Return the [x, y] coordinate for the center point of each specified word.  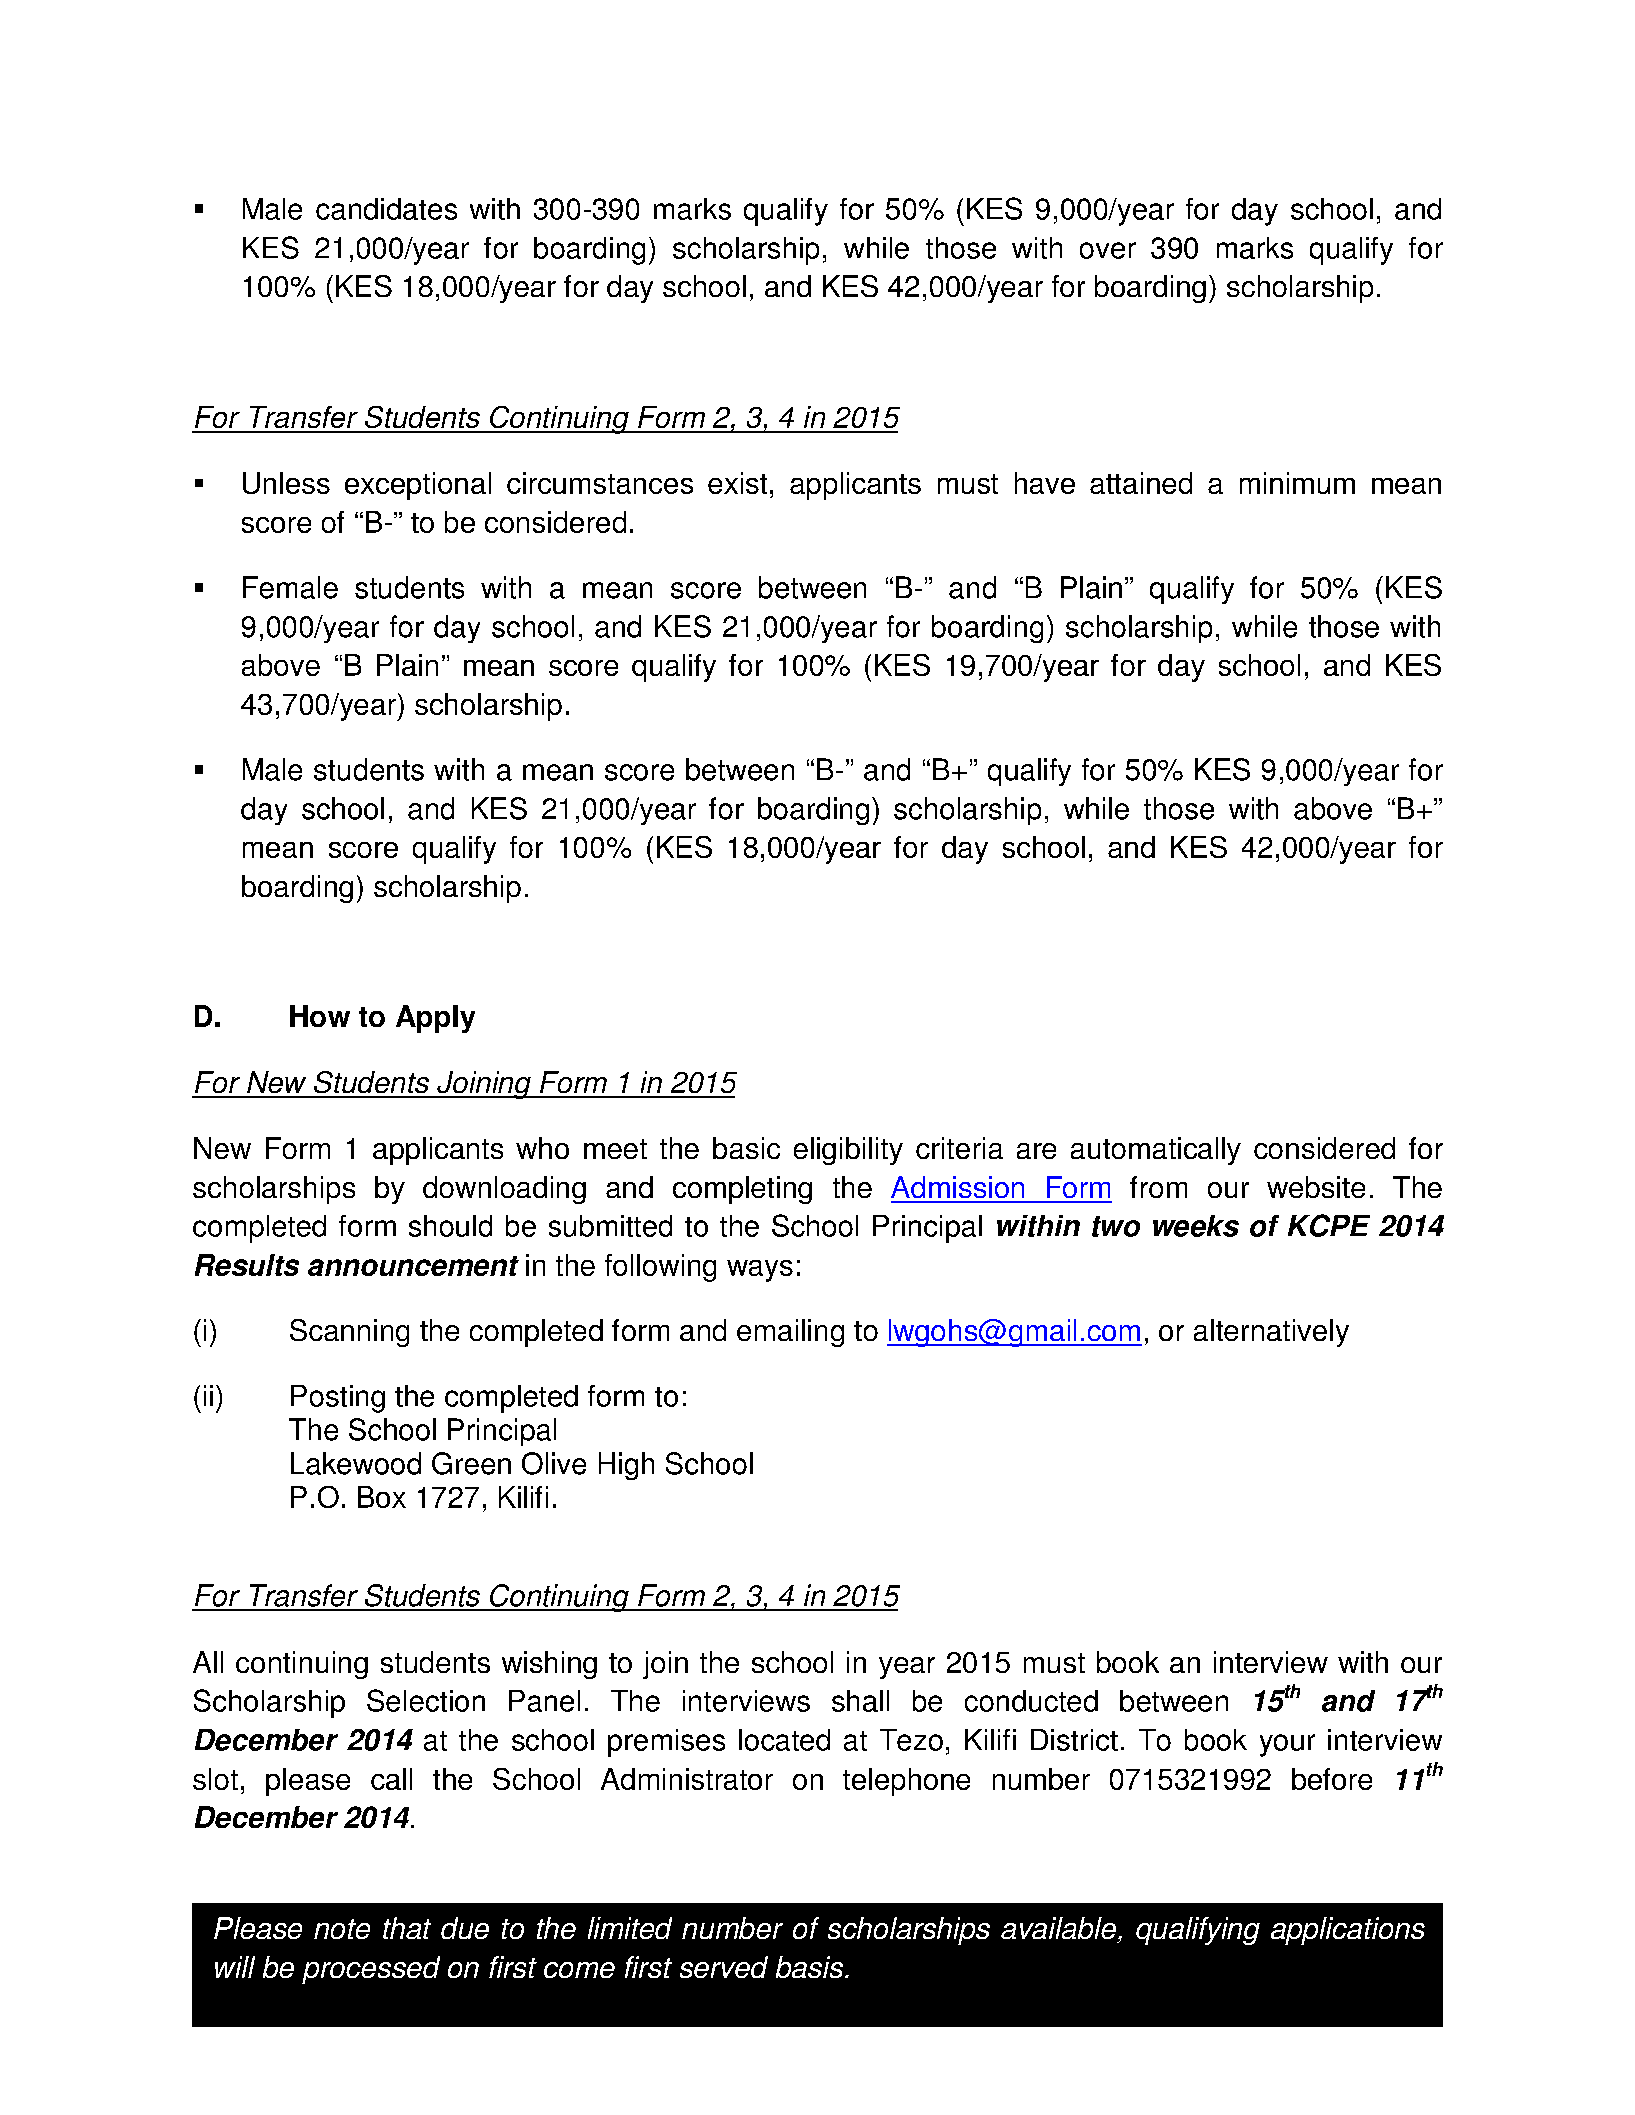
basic [746, 1148]
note [342, 1929]
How [320, 1016]
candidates [386, 209]
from [1158, 1187]
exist [737, 483]
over [1108, 250]
